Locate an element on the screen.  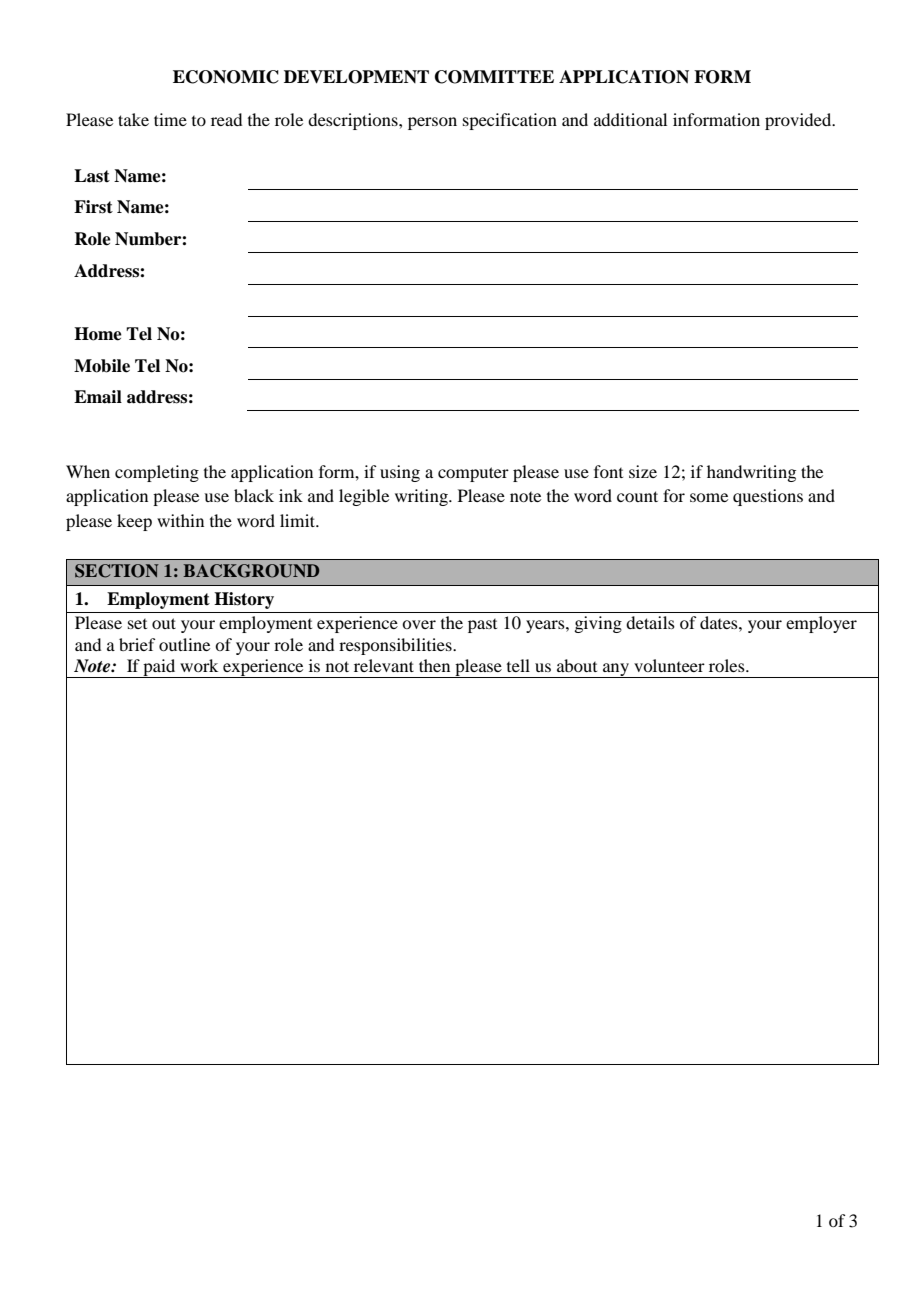
time is located at coordinates (170, 119).
